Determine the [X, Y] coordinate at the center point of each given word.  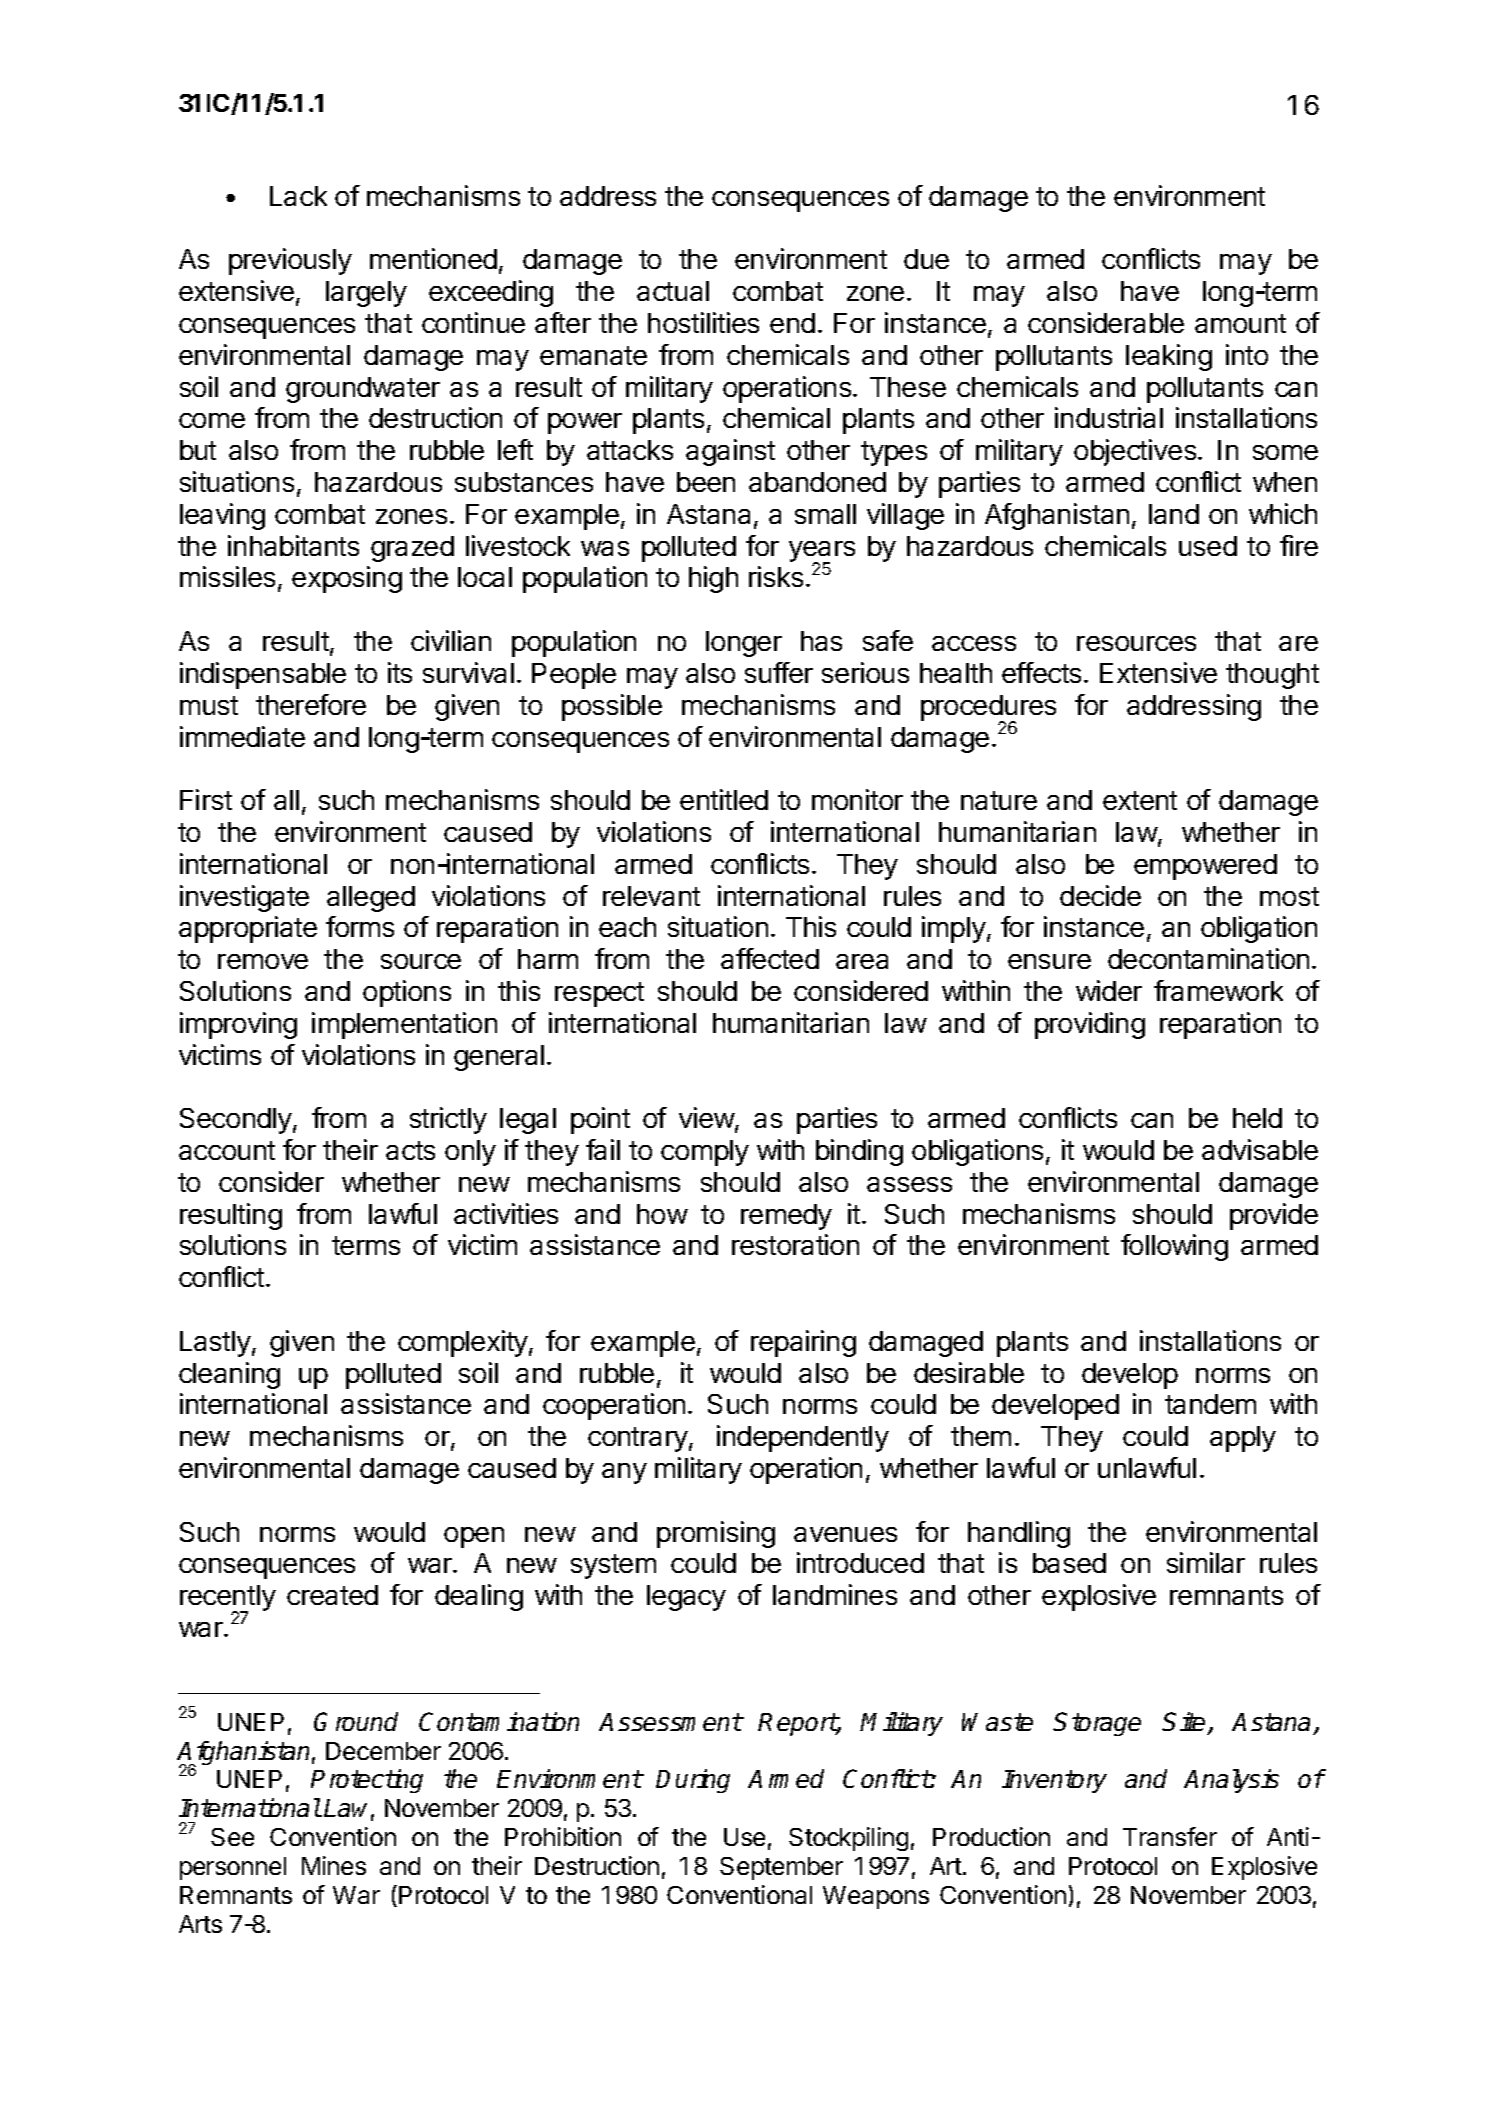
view [707, 1119]
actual [673, 291]
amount [1240, 323]
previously [290, 261]
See [232, 1837]
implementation [404, 1025]
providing [1090, 1025]
